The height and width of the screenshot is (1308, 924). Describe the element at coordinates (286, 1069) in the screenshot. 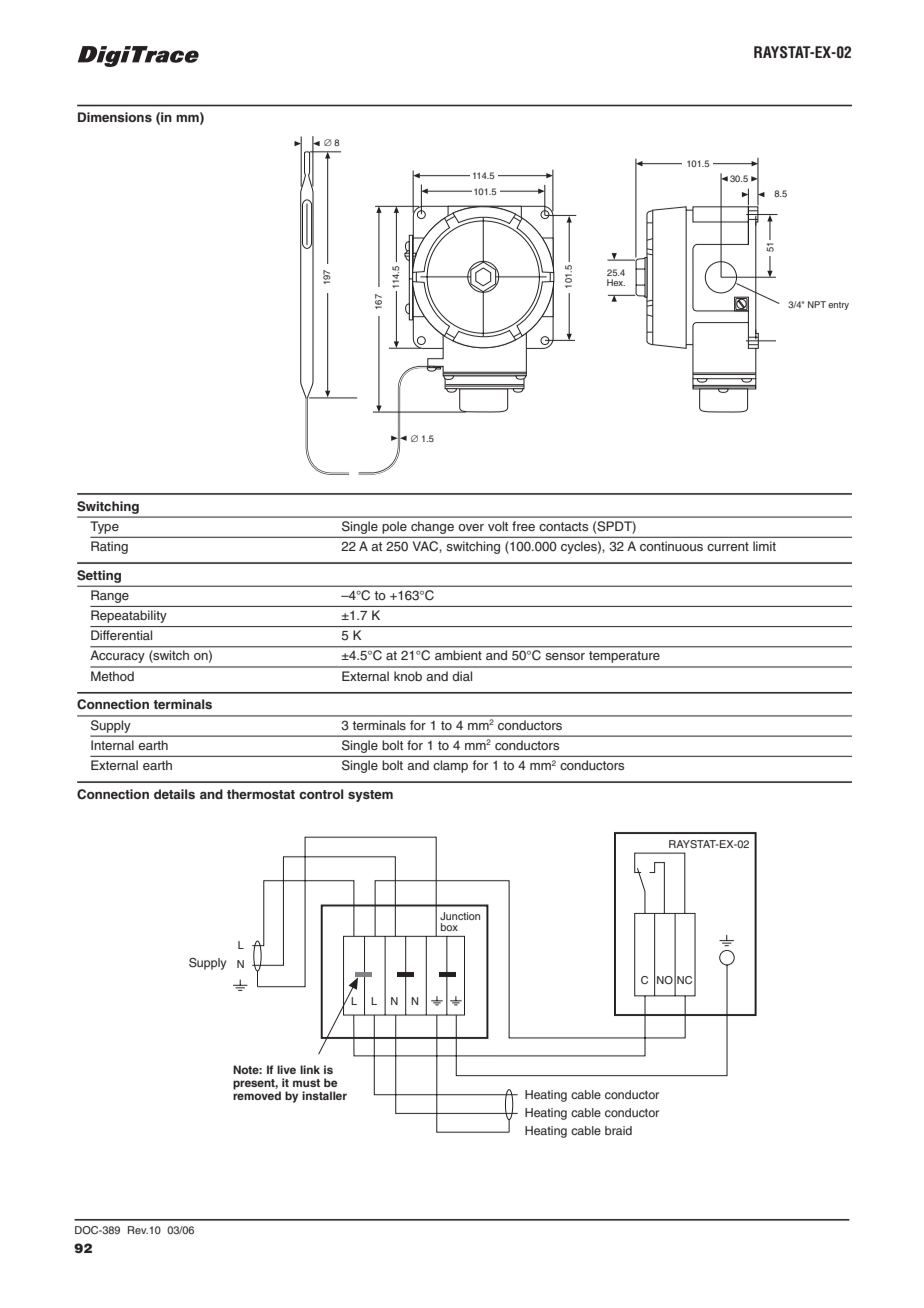

I see `live` at that location.
